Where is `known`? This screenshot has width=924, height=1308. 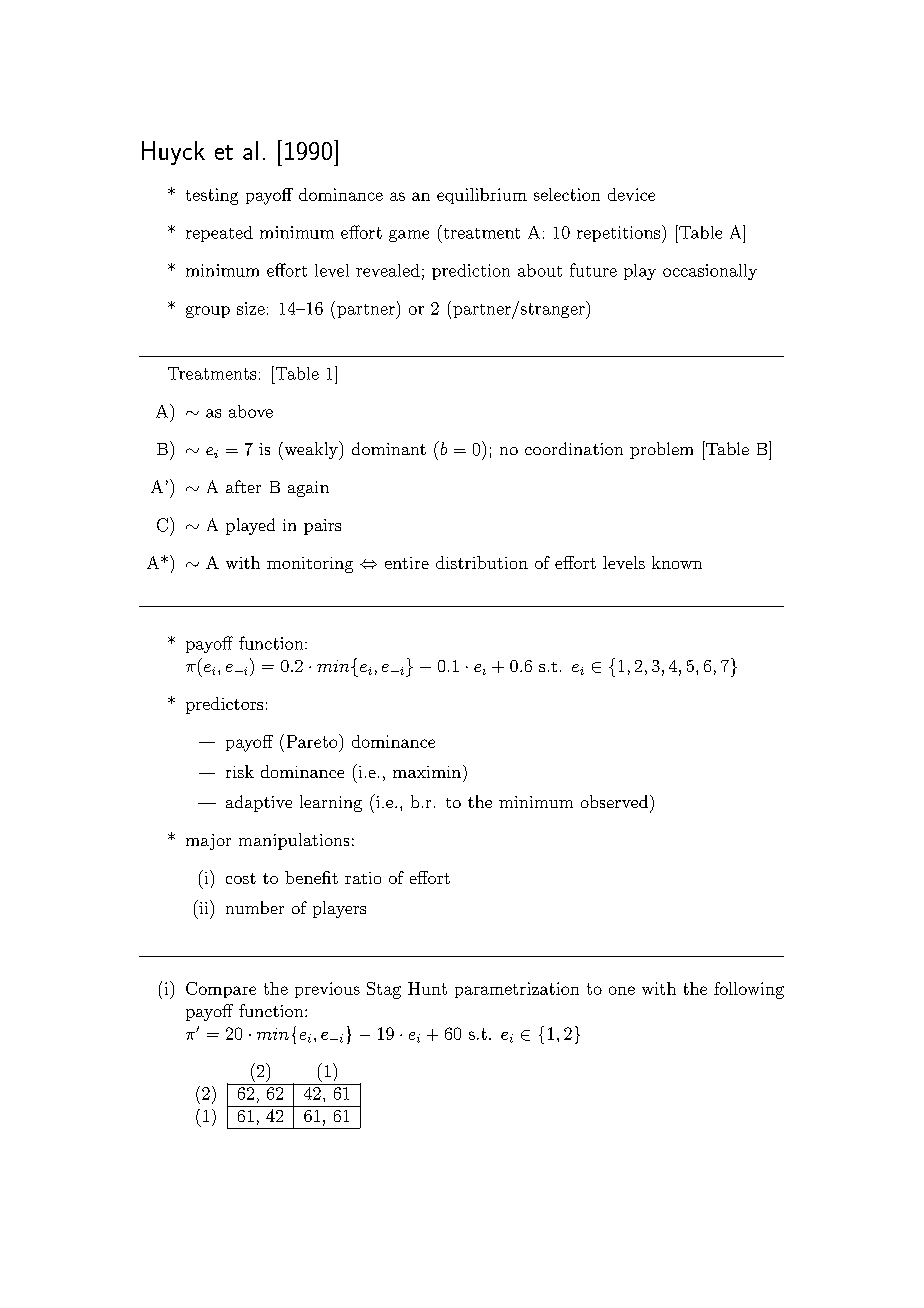 known is located at coordinates (677, 562).
